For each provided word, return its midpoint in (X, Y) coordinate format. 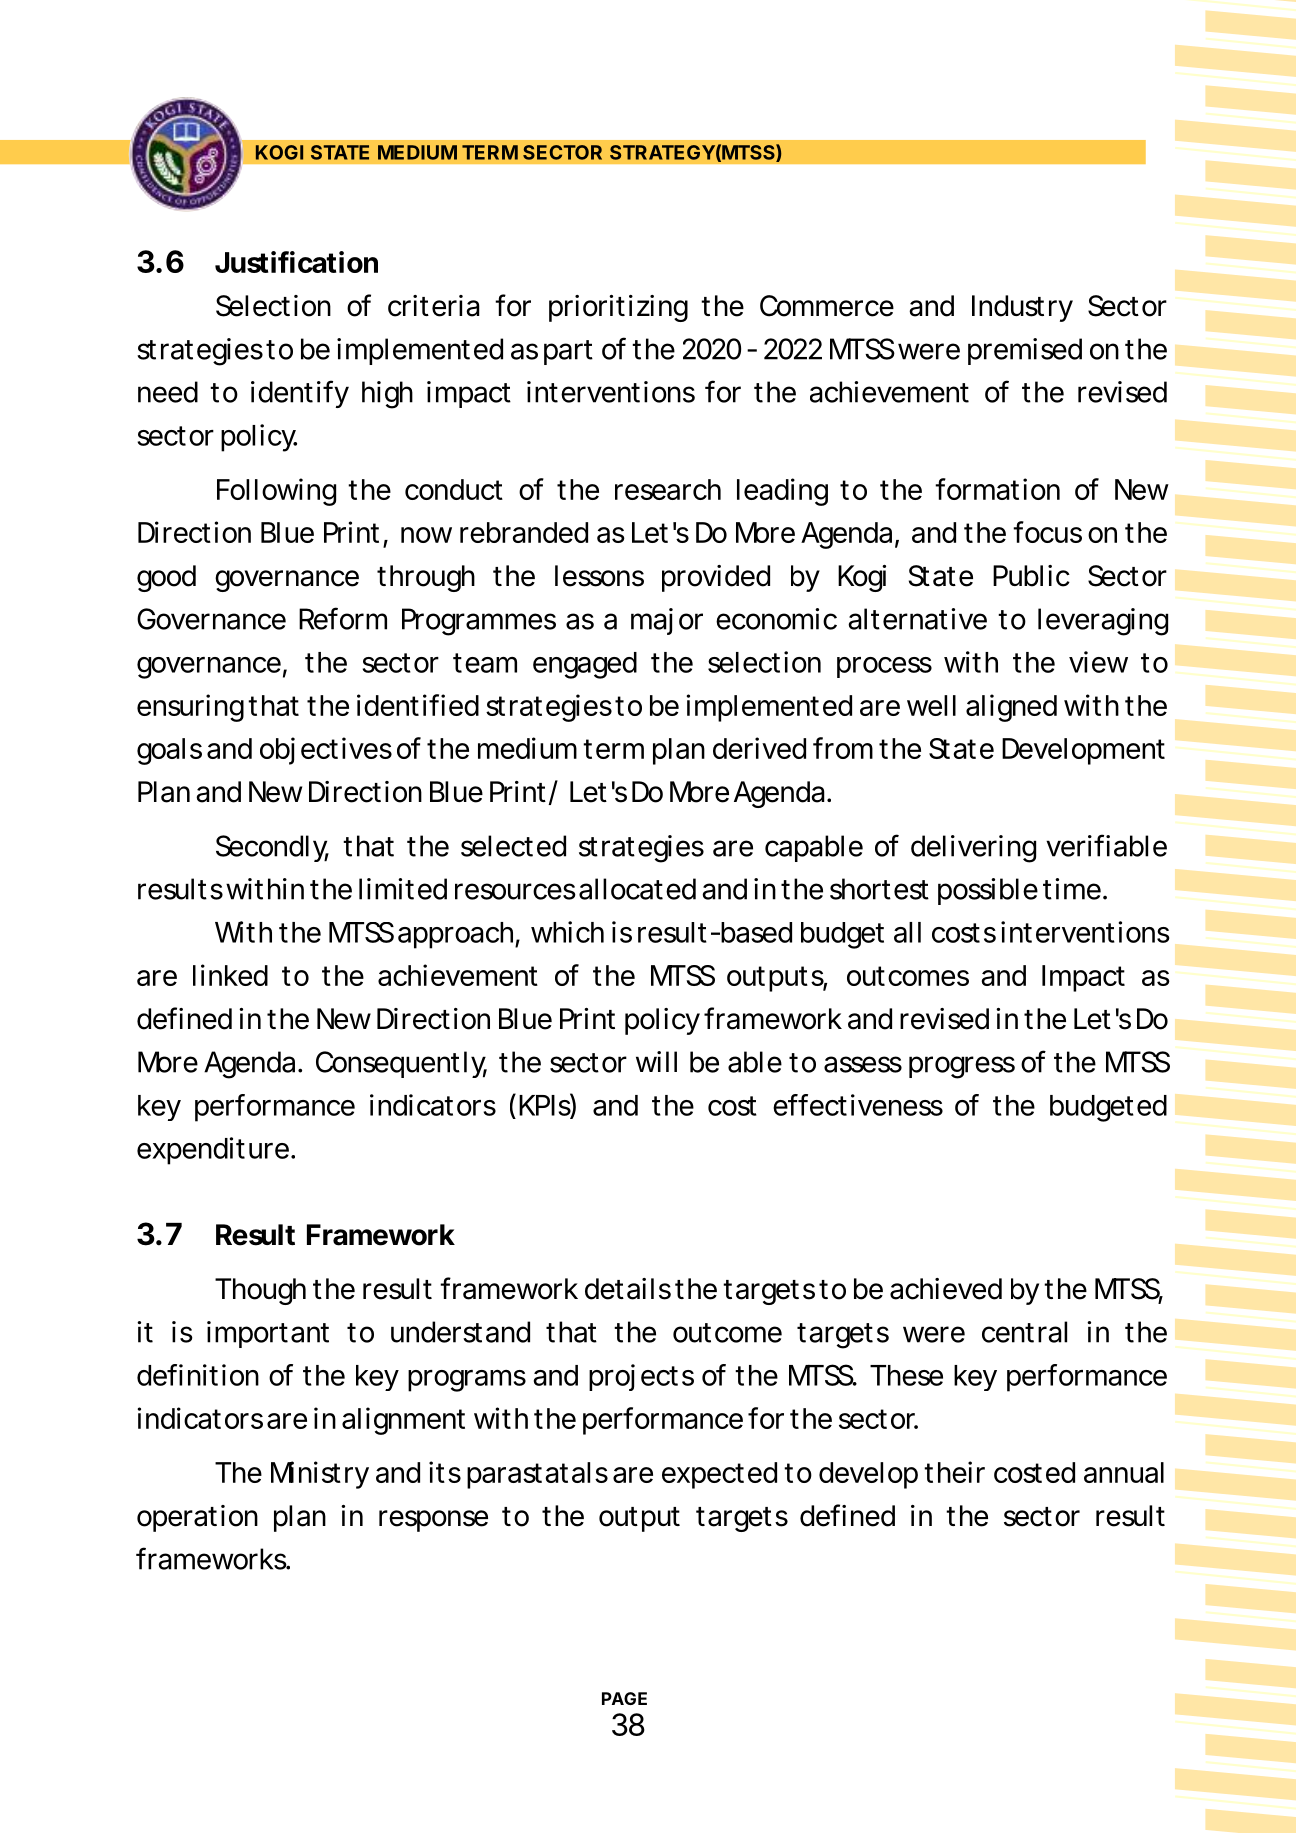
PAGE (624, 1698)
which (567, 932)
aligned (1011, 708)
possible (988, 891)
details (628, 1289)
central (1024, 1332)
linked (230, 975)
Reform (343, 618)
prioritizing (618, 308)
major (667, 621)
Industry (1022, 308)
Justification (296, 262)
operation (197, 1518)
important (268, 1334)
